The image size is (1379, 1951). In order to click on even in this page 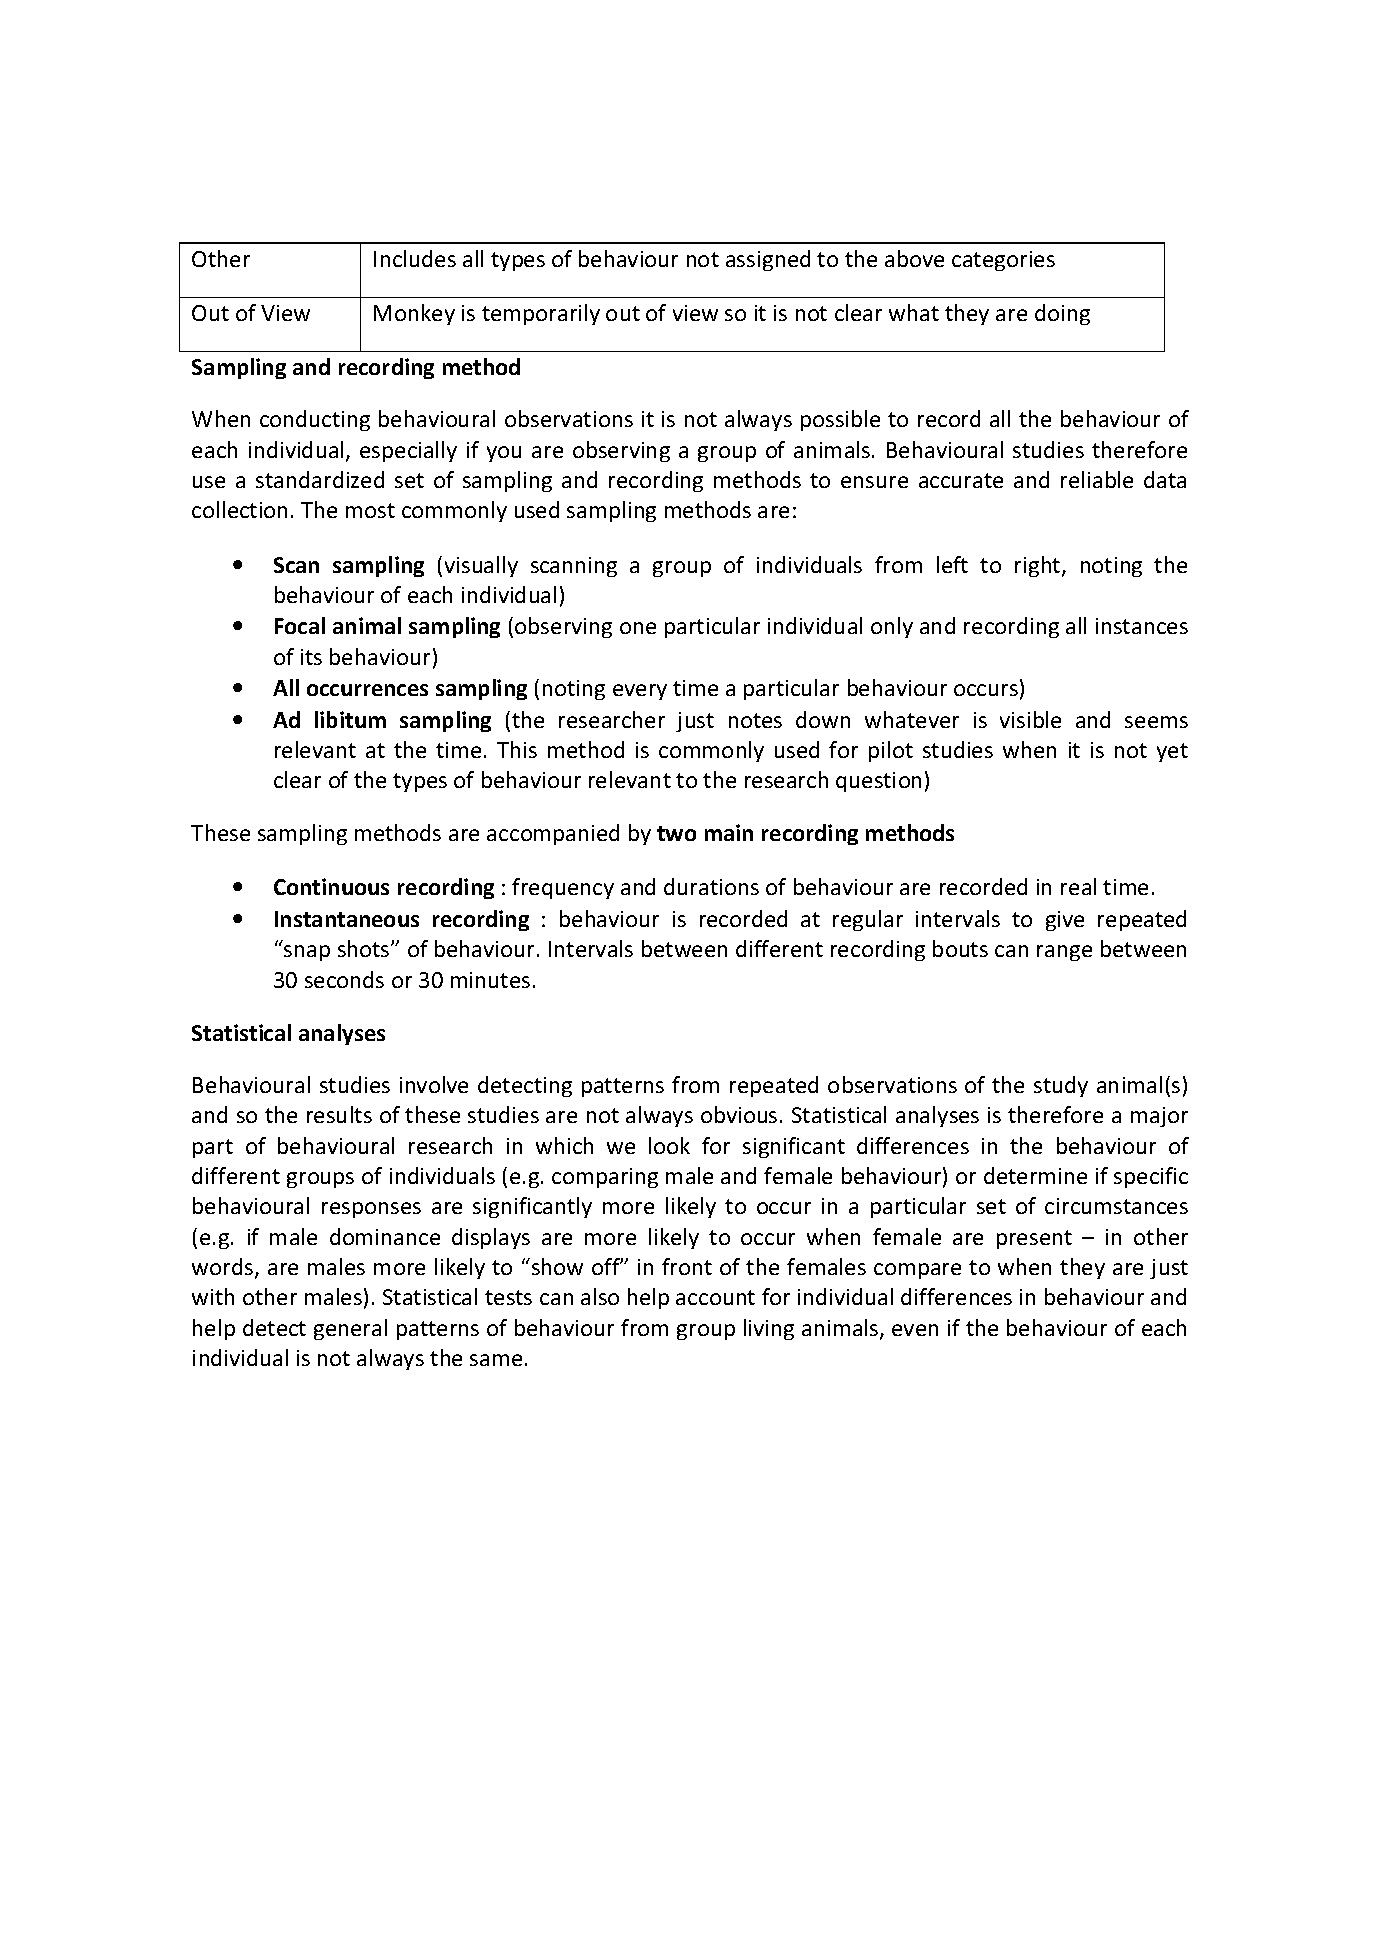, I will do `click(915, 1330)`.
